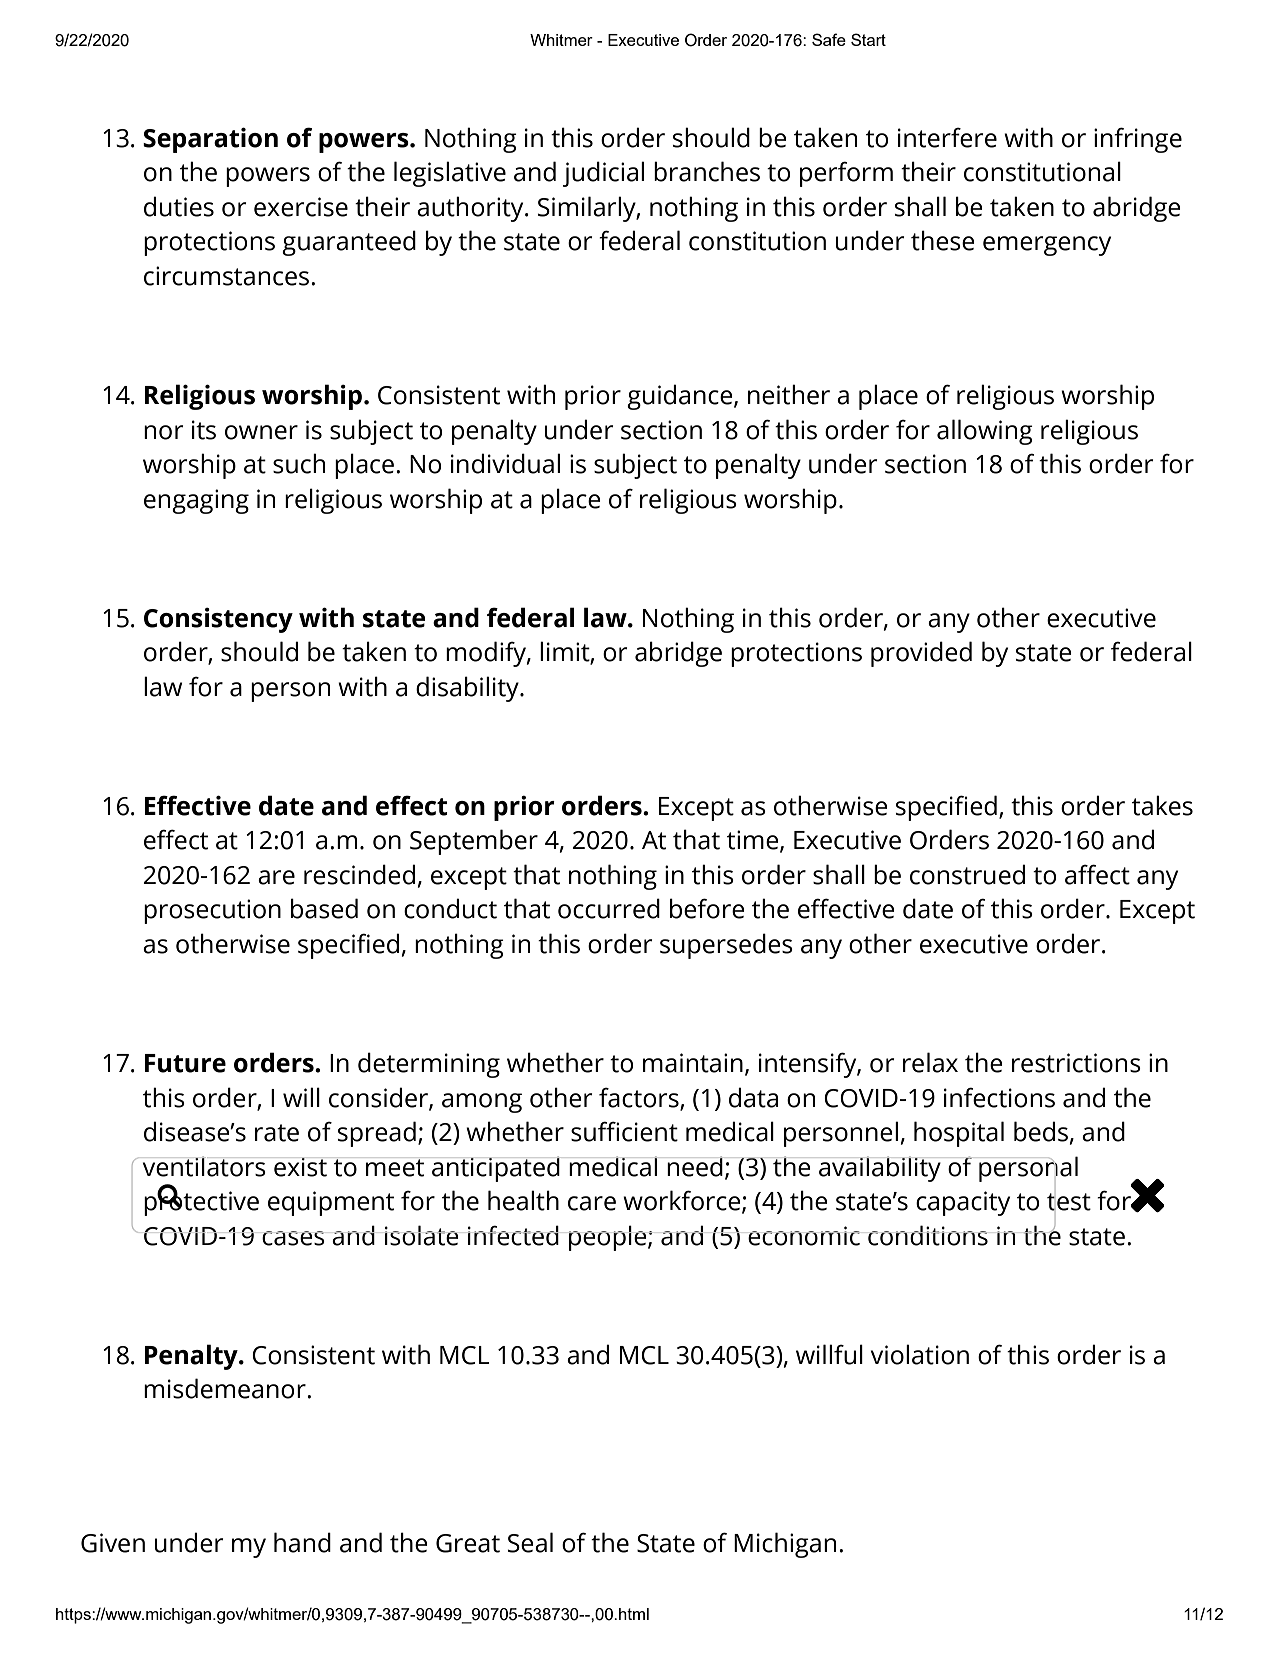 This screenshot has height=1656, width=1279. Describe the element at coordinates (1041, 1131) in the screenshot. I see `beds` at that location.
